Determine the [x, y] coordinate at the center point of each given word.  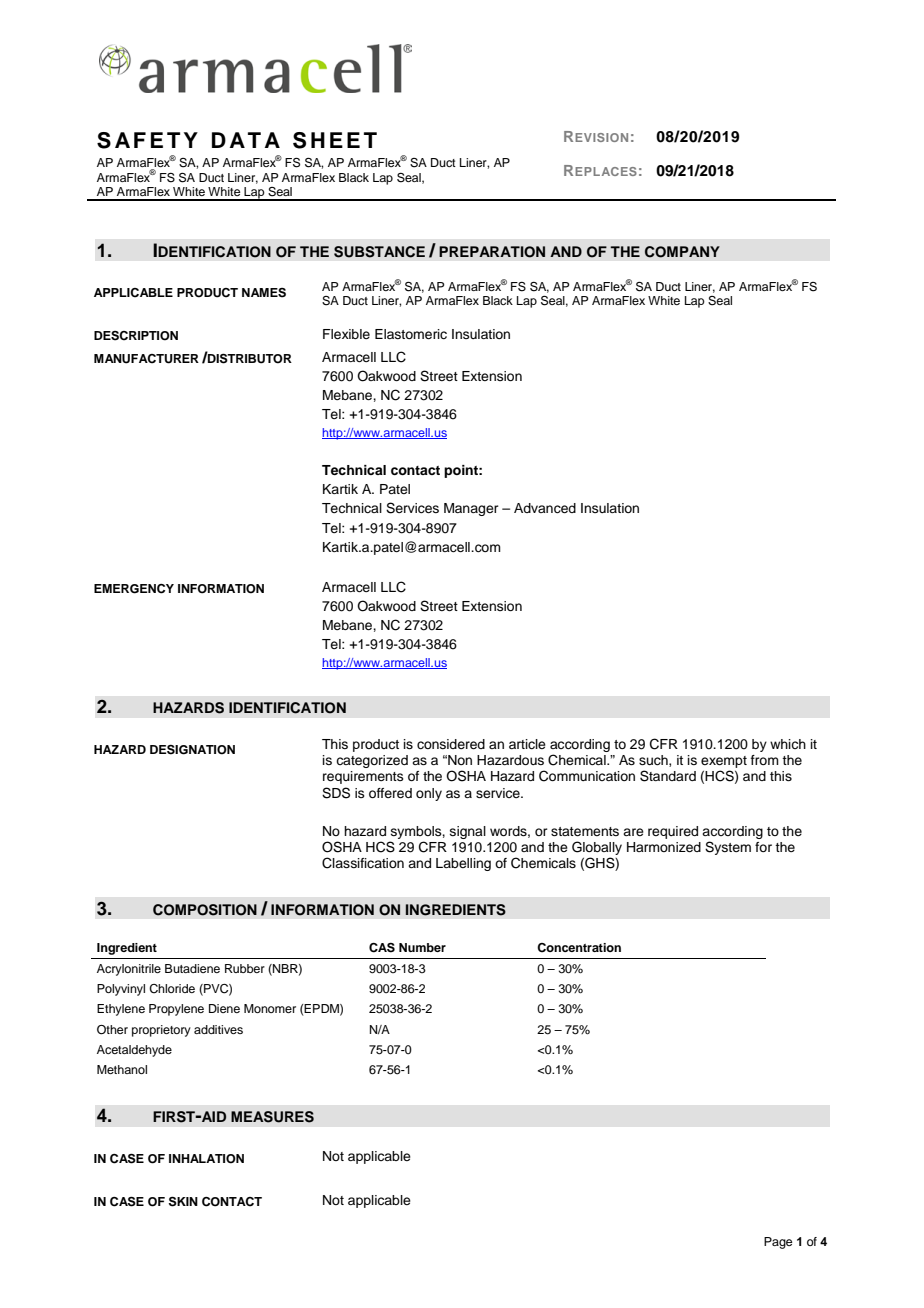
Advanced [545, 508]
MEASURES [272, 1117]
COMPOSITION [205, 910]
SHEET [335, 140]
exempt [724, 763]
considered [451, 744]
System [728, 848]
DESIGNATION [192, 750]
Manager [471, 509]
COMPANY [682, 252]
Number [422, 947]
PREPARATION [492, 252]
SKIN [183, 1201]
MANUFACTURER [146, 359]
